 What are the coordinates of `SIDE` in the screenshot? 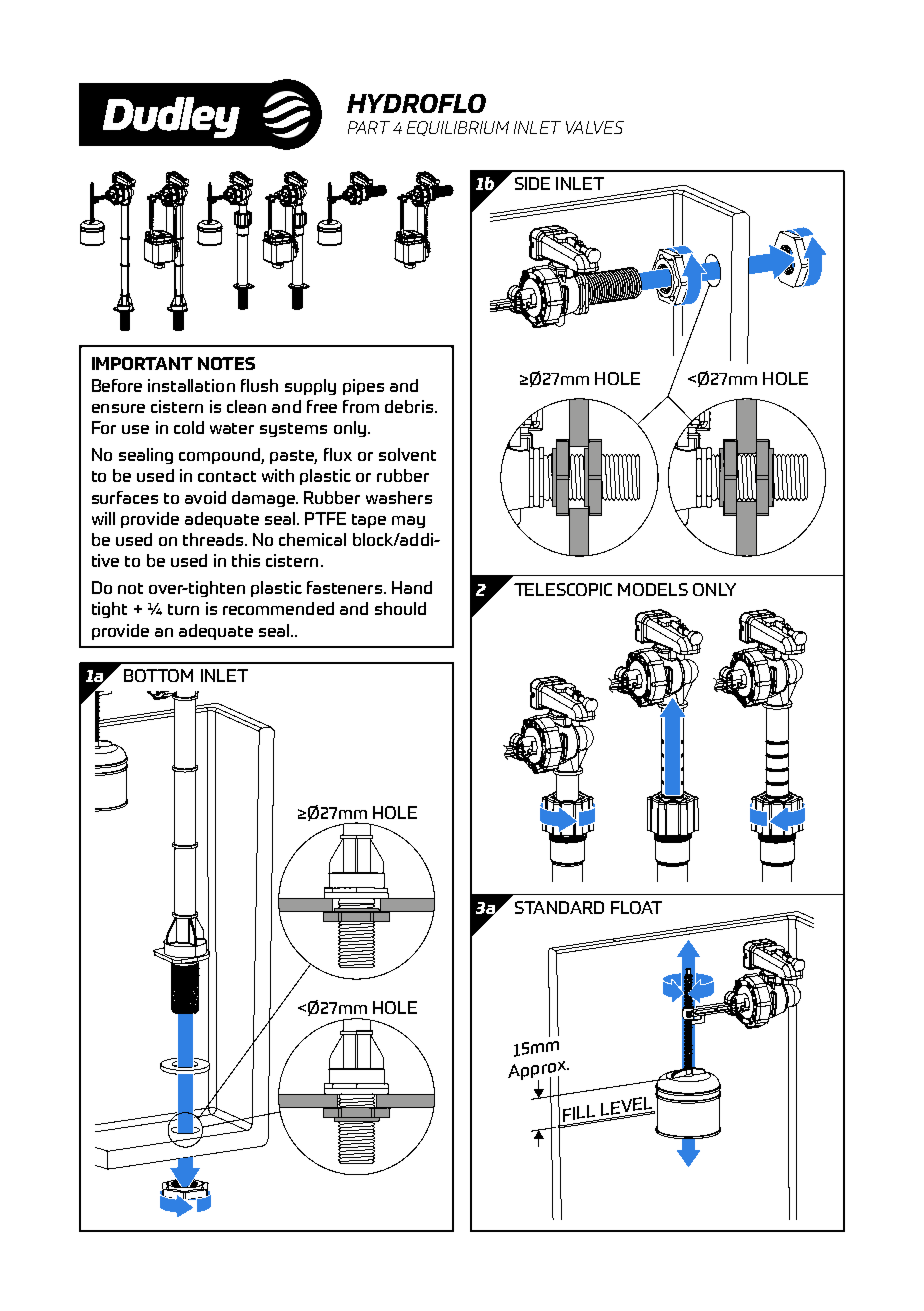 It's located at (532, 183).
